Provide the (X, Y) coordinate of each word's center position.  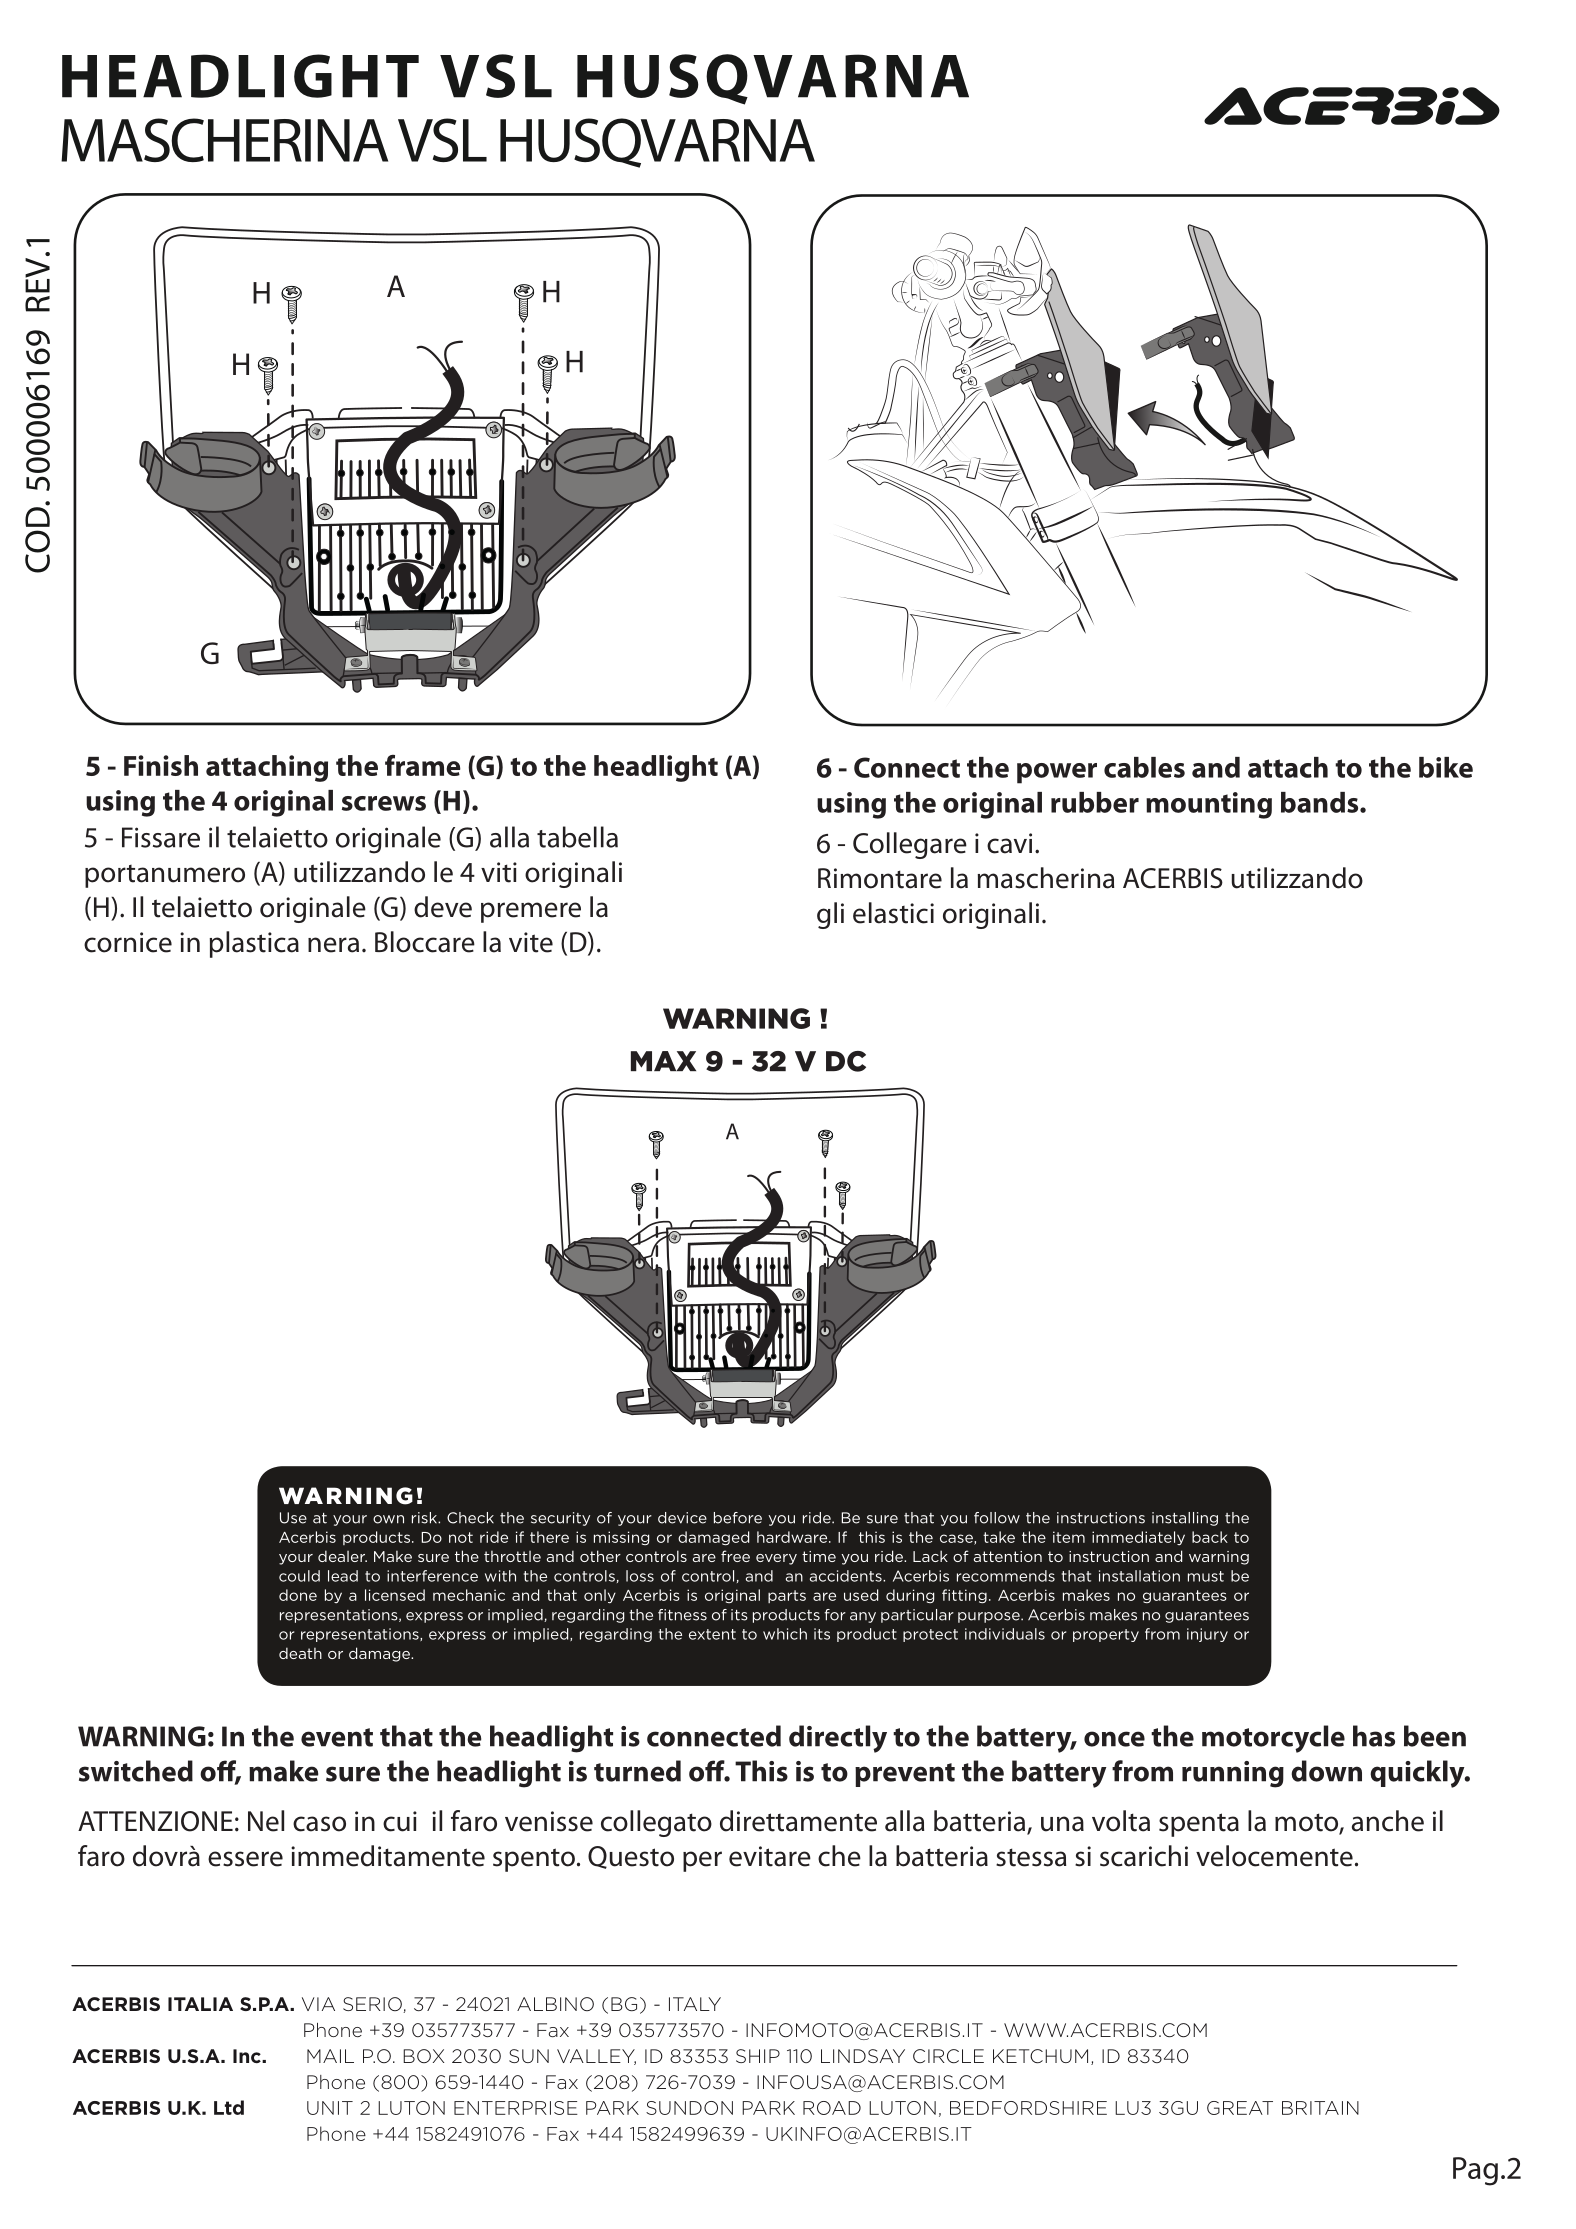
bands (1321, 802)
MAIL (330, 2056)
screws (384, 803)
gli (830, 915)
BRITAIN (1320, 2108)
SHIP (758, 2056)
